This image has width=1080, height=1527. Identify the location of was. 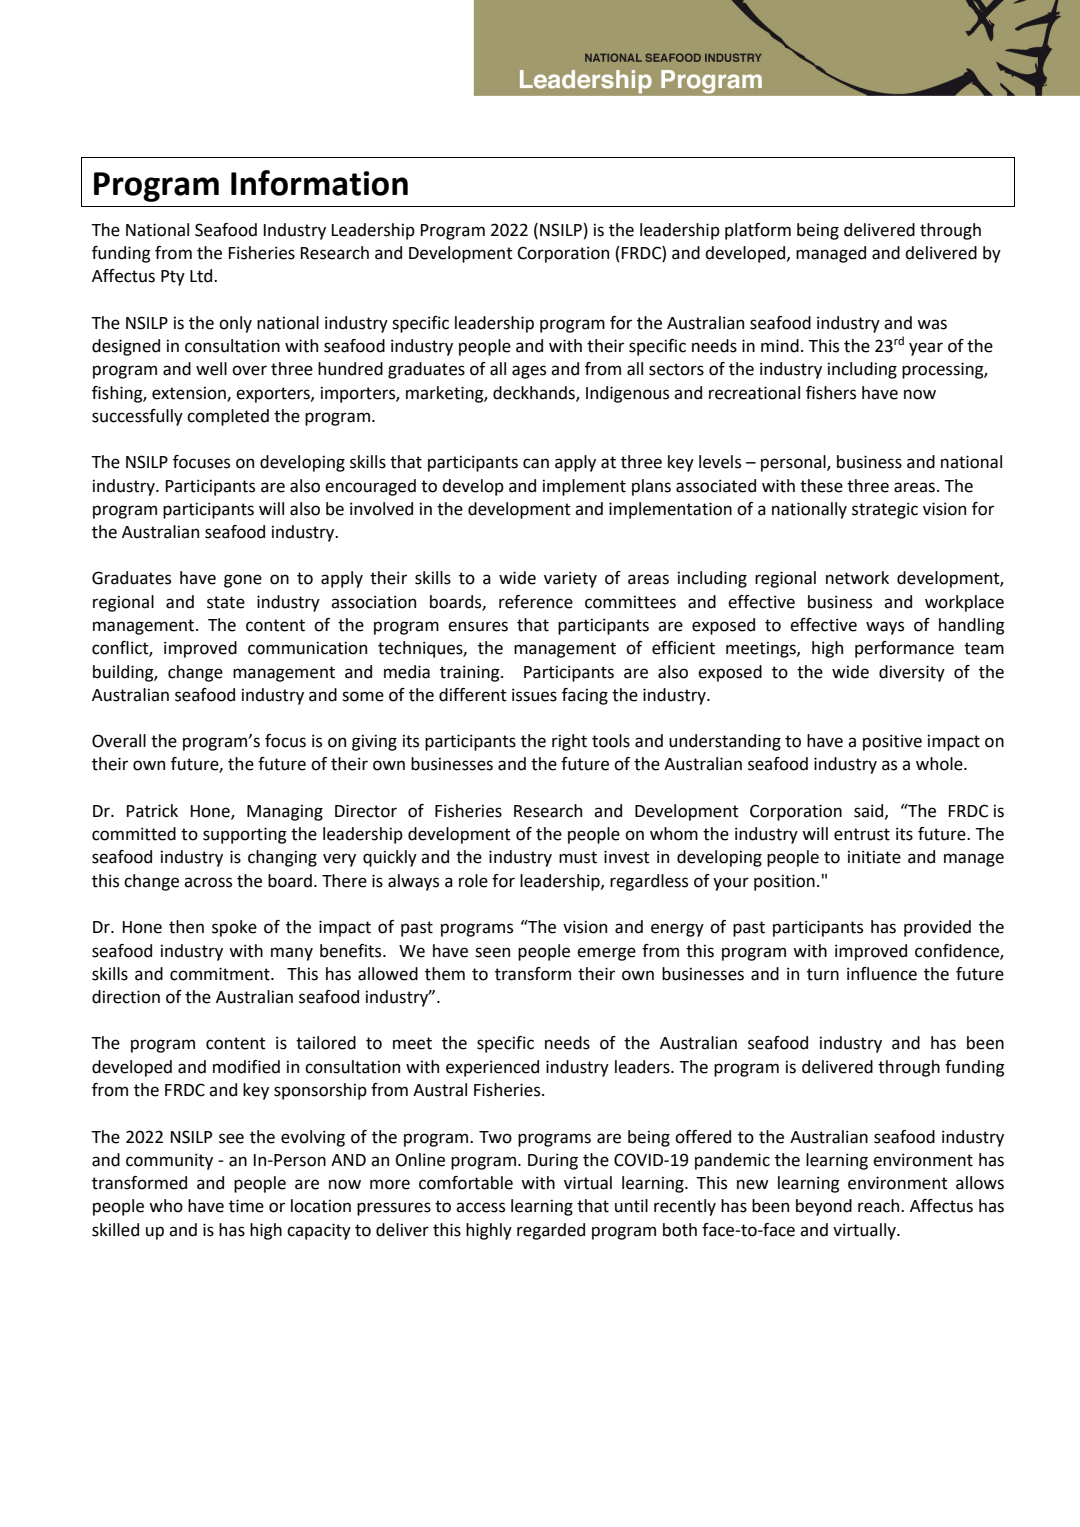
(932, 324).
